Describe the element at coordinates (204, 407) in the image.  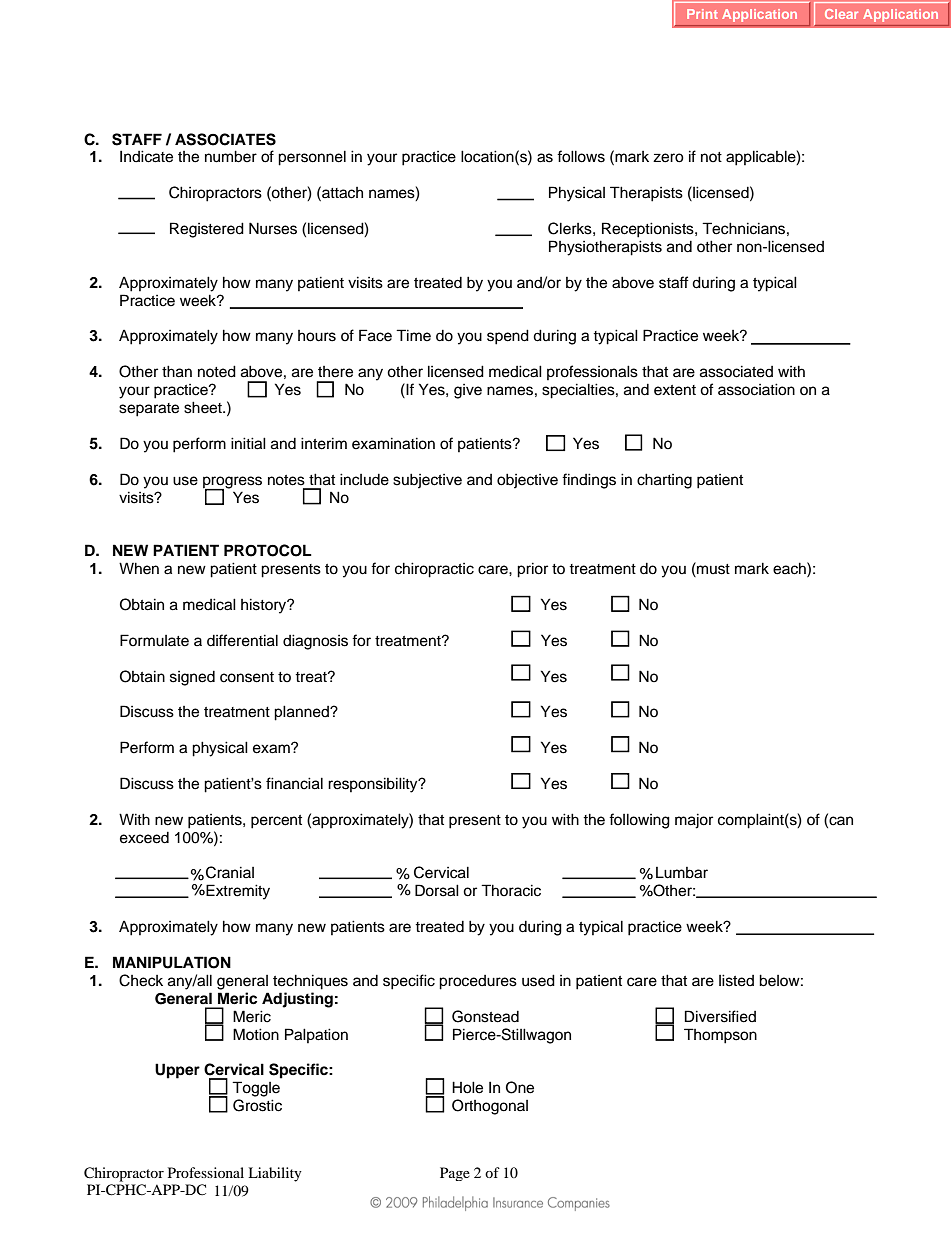
I see `sheet` at that location.
